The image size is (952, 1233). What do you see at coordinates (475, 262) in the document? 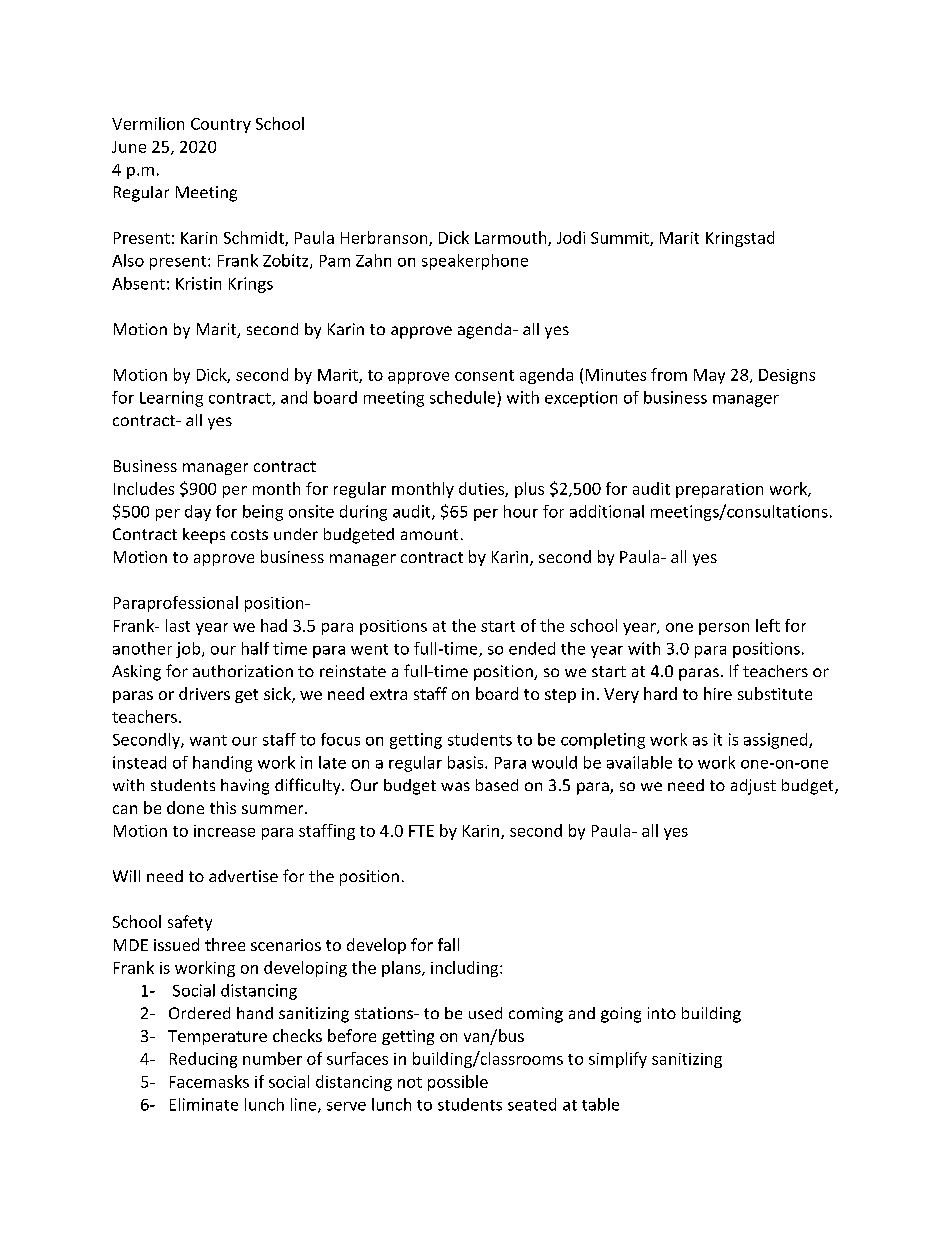
I see `speakerphone` at bounding box center [475, 262].
